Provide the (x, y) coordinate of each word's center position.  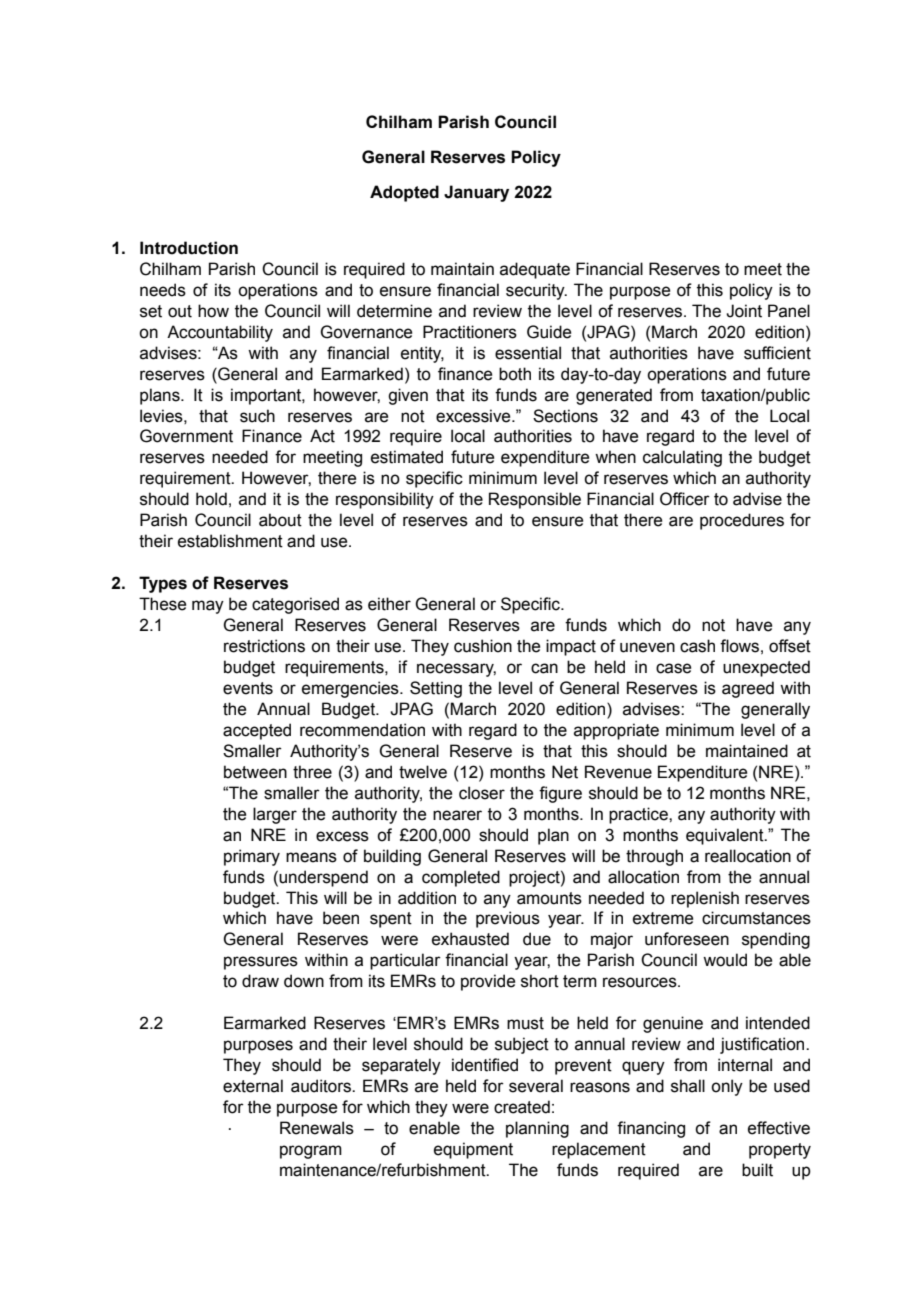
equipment (473, 1150)
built (757, 1170)
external (253, 1086)
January (476, 193)
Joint (744, 311)
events (248, 688)
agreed (748, 689)
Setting (436, 689)
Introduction (189, 248)
